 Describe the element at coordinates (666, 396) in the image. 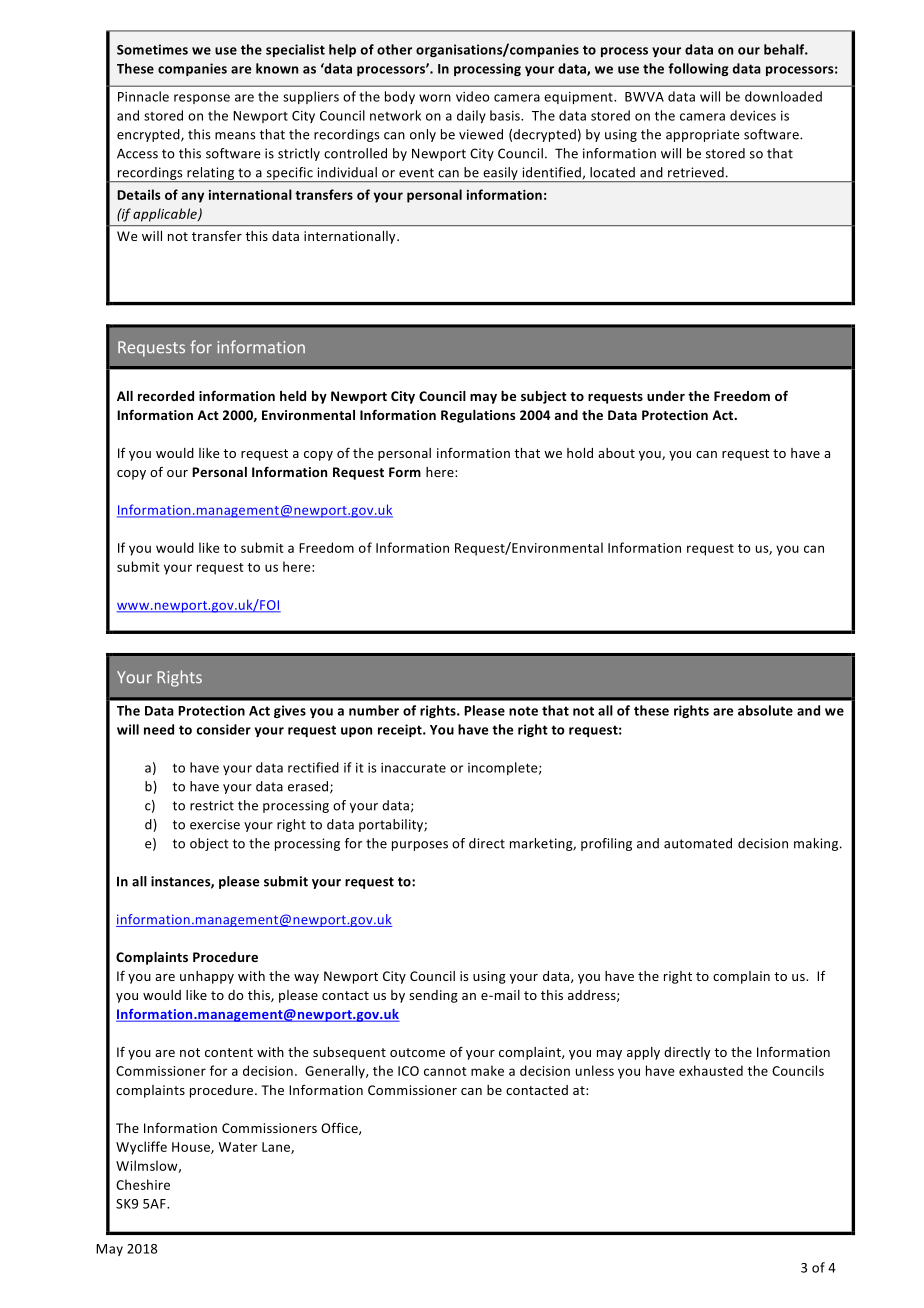

I see `under` at that location.
